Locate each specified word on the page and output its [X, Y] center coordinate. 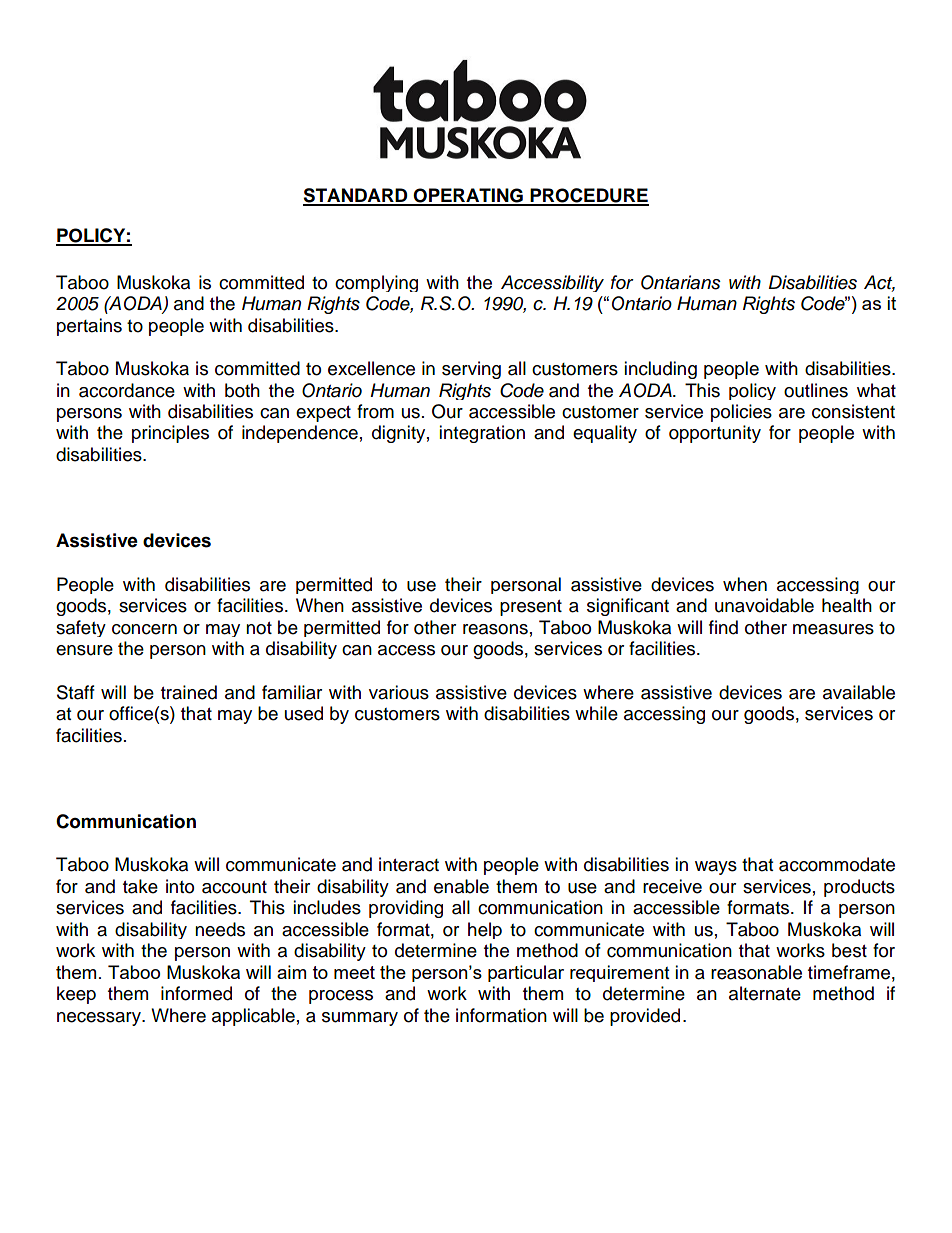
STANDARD [356, 196]
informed [196, 993]
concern [144, 629]
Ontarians [681, 282]
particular [526, 973]
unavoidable [764, 605]
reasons [495, 629]
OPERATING [468, 196]
